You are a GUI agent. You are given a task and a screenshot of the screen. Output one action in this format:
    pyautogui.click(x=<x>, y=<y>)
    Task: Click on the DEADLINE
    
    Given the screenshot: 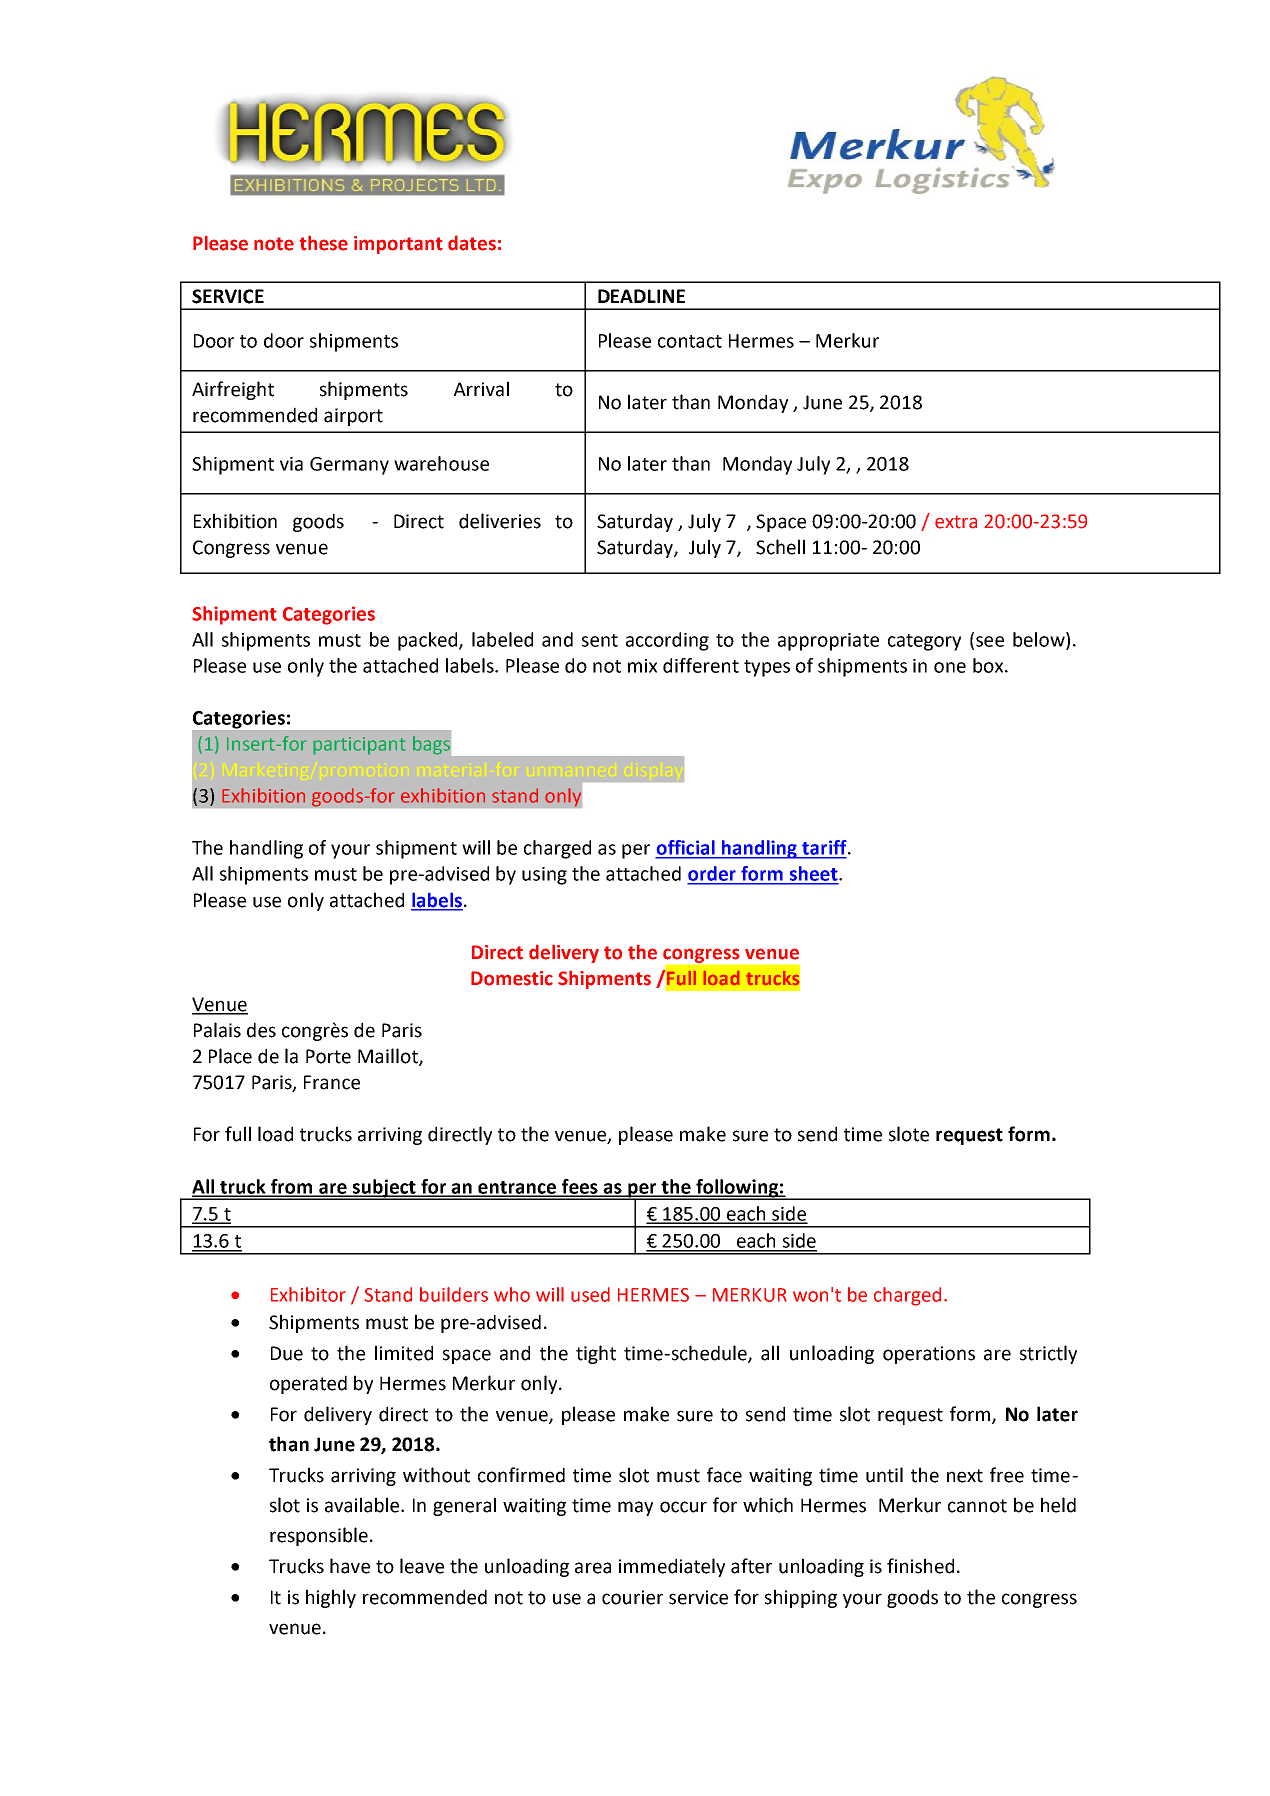 What is the action you would take?
    pyautogui.click(x=641, y=296)
